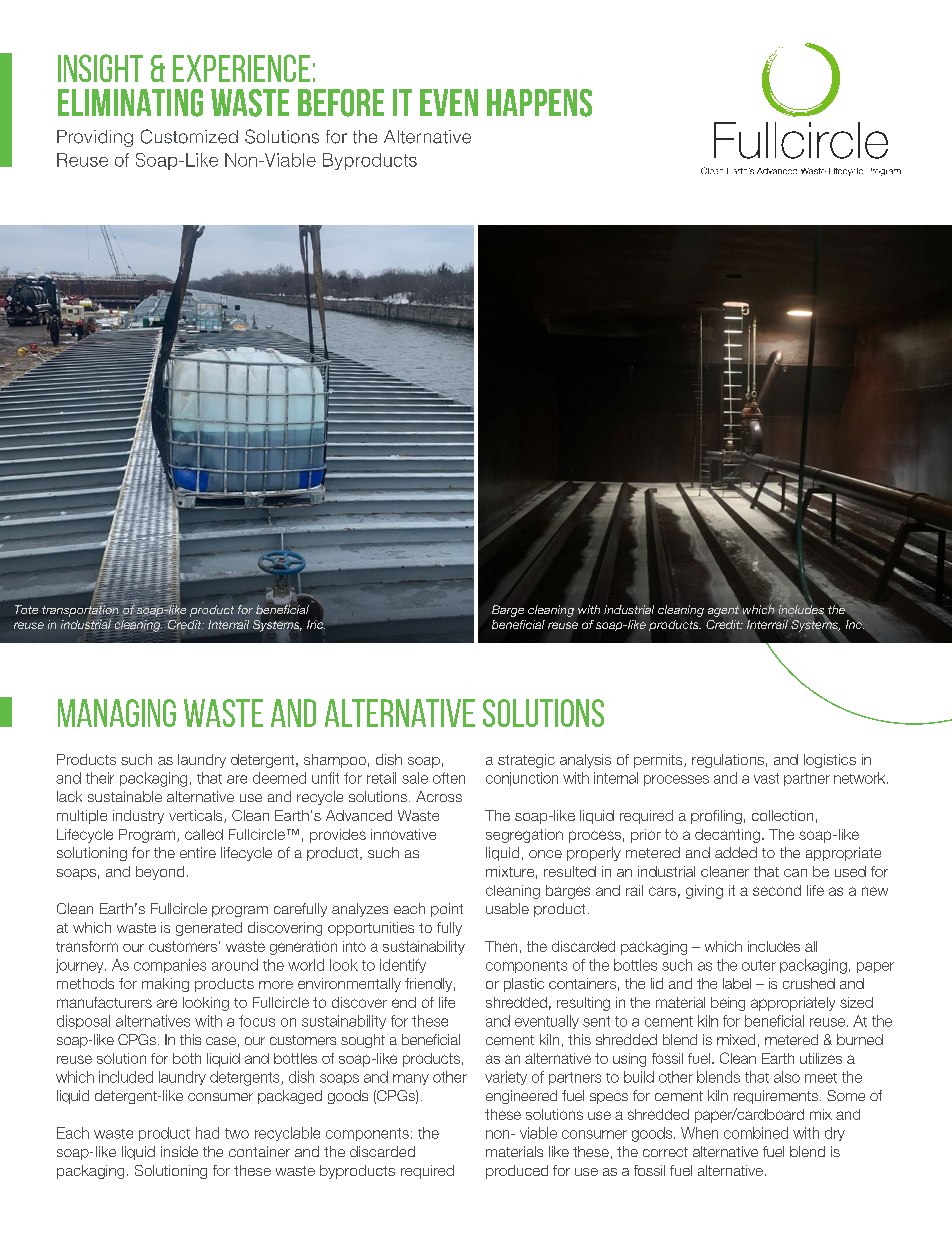 The width and height of the screenshot is (952, 1233). Describe the element at coordinates (130, 103) in the screenshot. I see `ELIMINATING` at that location.
